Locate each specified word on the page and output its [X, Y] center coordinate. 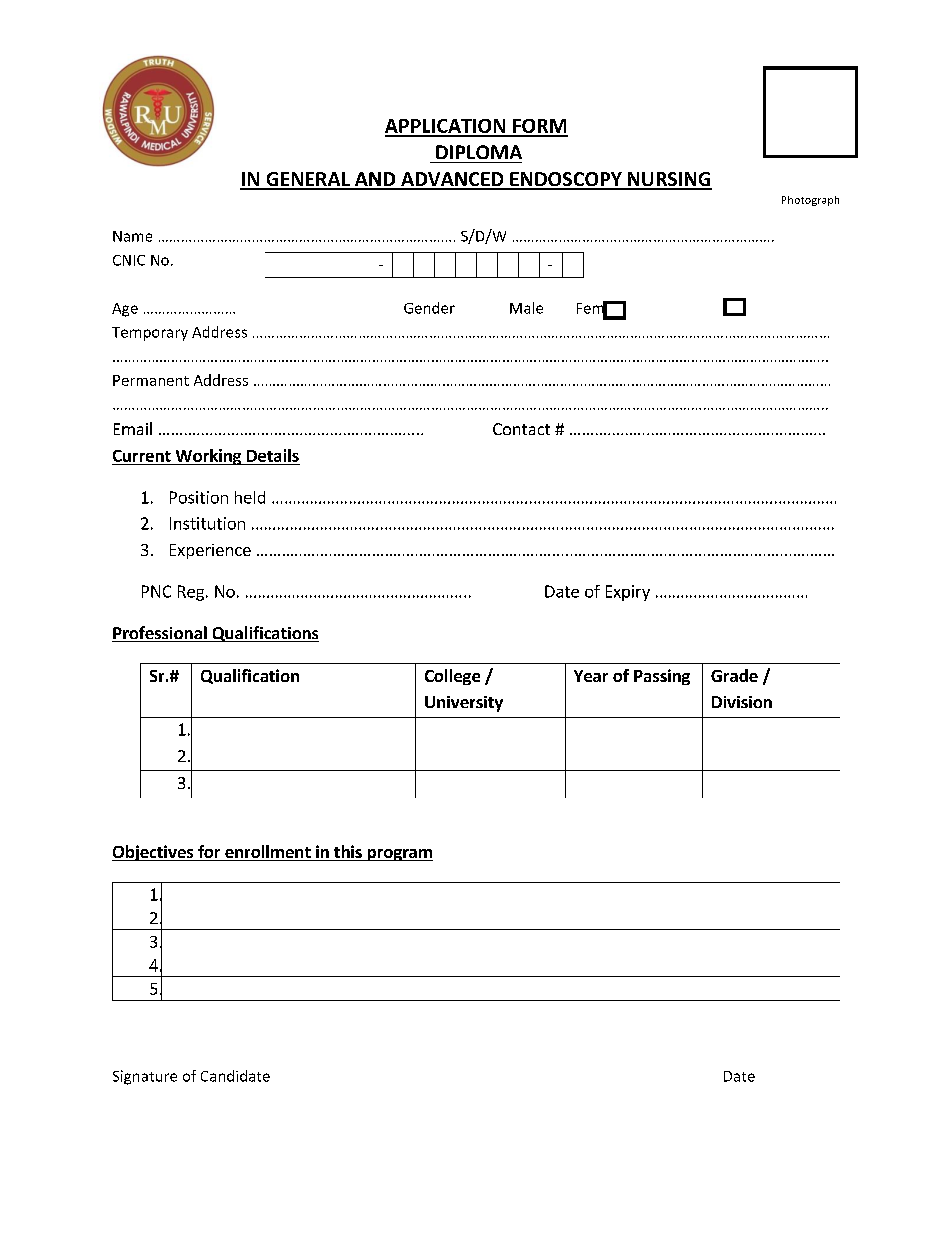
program [399, 855]
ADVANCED [452, 180]
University [464, 704]
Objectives [154, 853]
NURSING [668, 180]
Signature [145, 1077]
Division [742, 702]
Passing [662, 677]
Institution [207, 523]
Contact [521, 429]
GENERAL [308, 180]
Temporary [150, 334]
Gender [429, 308]
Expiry [628, 593]
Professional [160, 634]
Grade [734, 675]
